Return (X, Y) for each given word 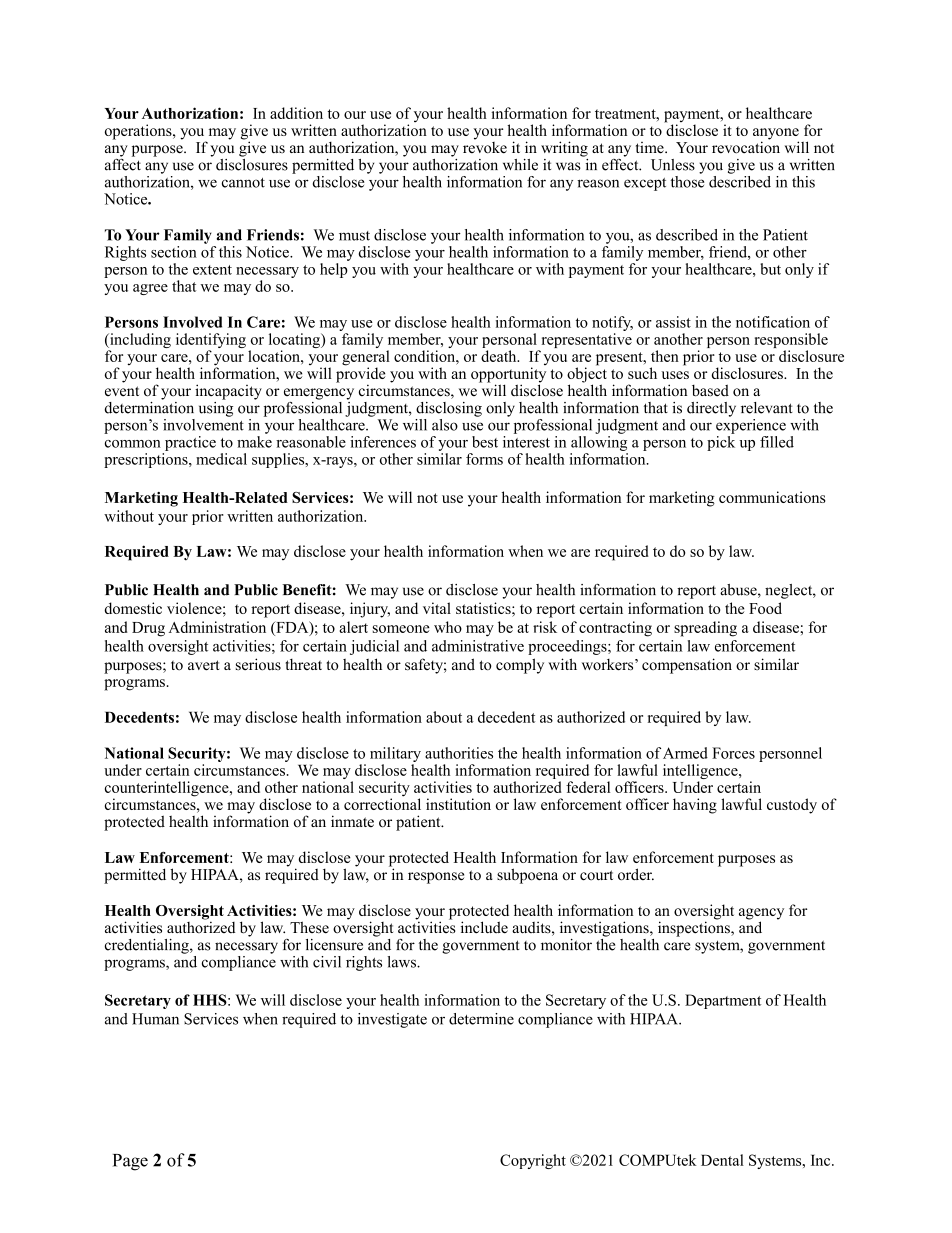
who (448, 627)
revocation (746, 146)
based (710, 390)
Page (130, 1162)
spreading (705, 629)
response (436, 878)
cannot (243, 183)
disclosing (449, 409)
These (309, 927)
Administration (217, 627)
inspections (695, 928)
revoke (485, 146)
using (216, 408)
